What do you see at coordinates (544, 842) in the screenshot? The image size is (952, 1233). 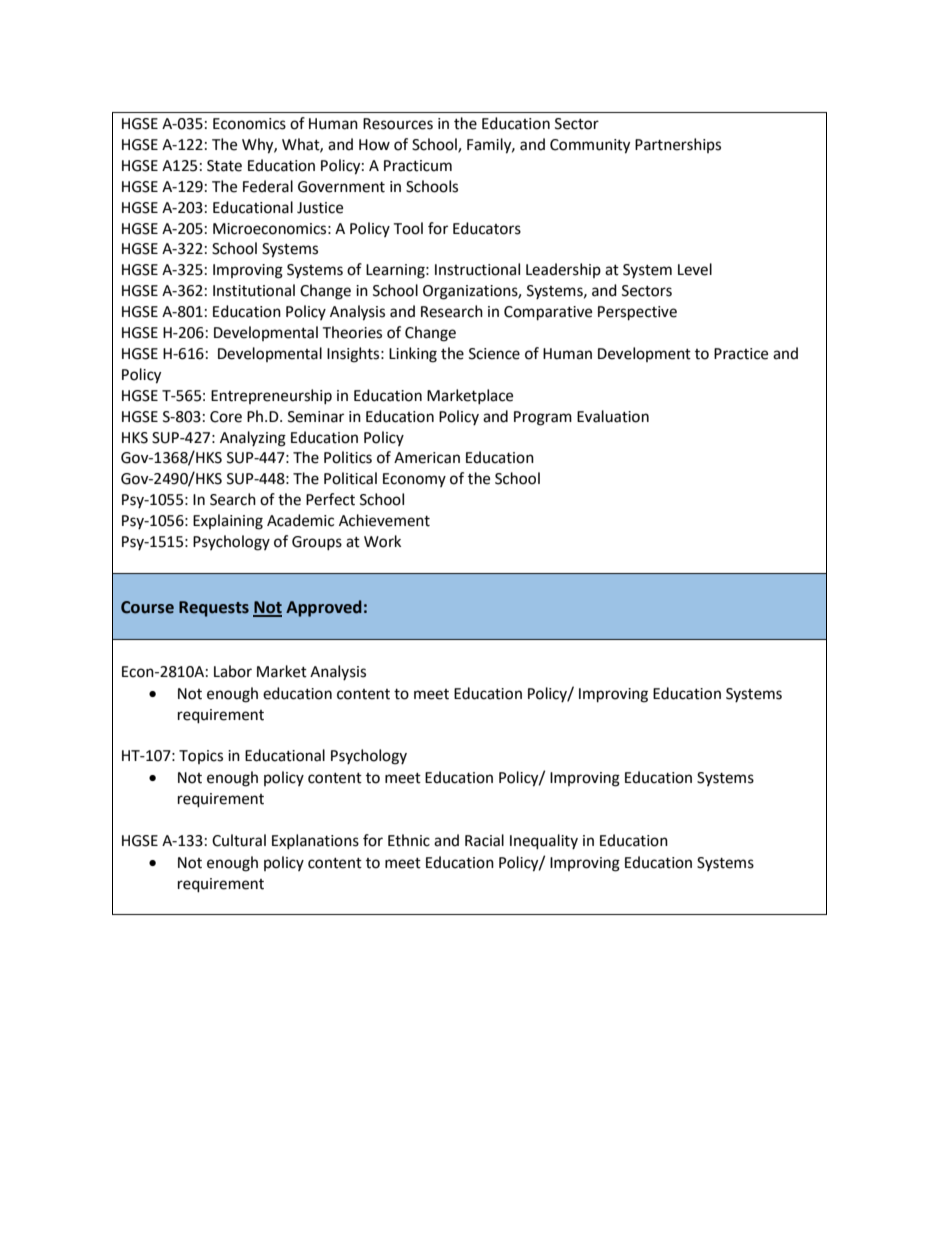 I see `Inequality` at bounding box center [544, 842].
